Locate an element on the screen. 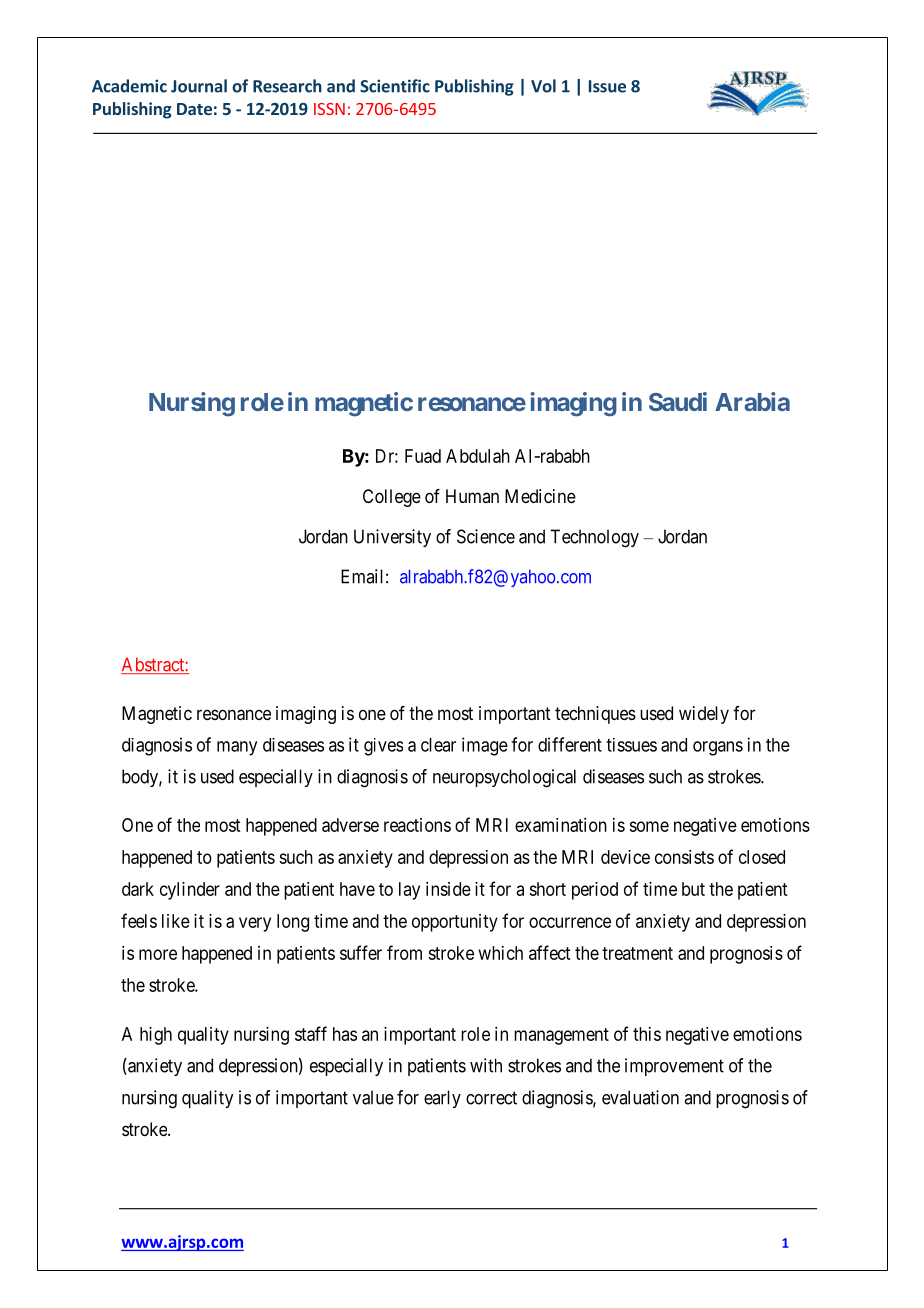  clear is located at coordinates (438, 745).
